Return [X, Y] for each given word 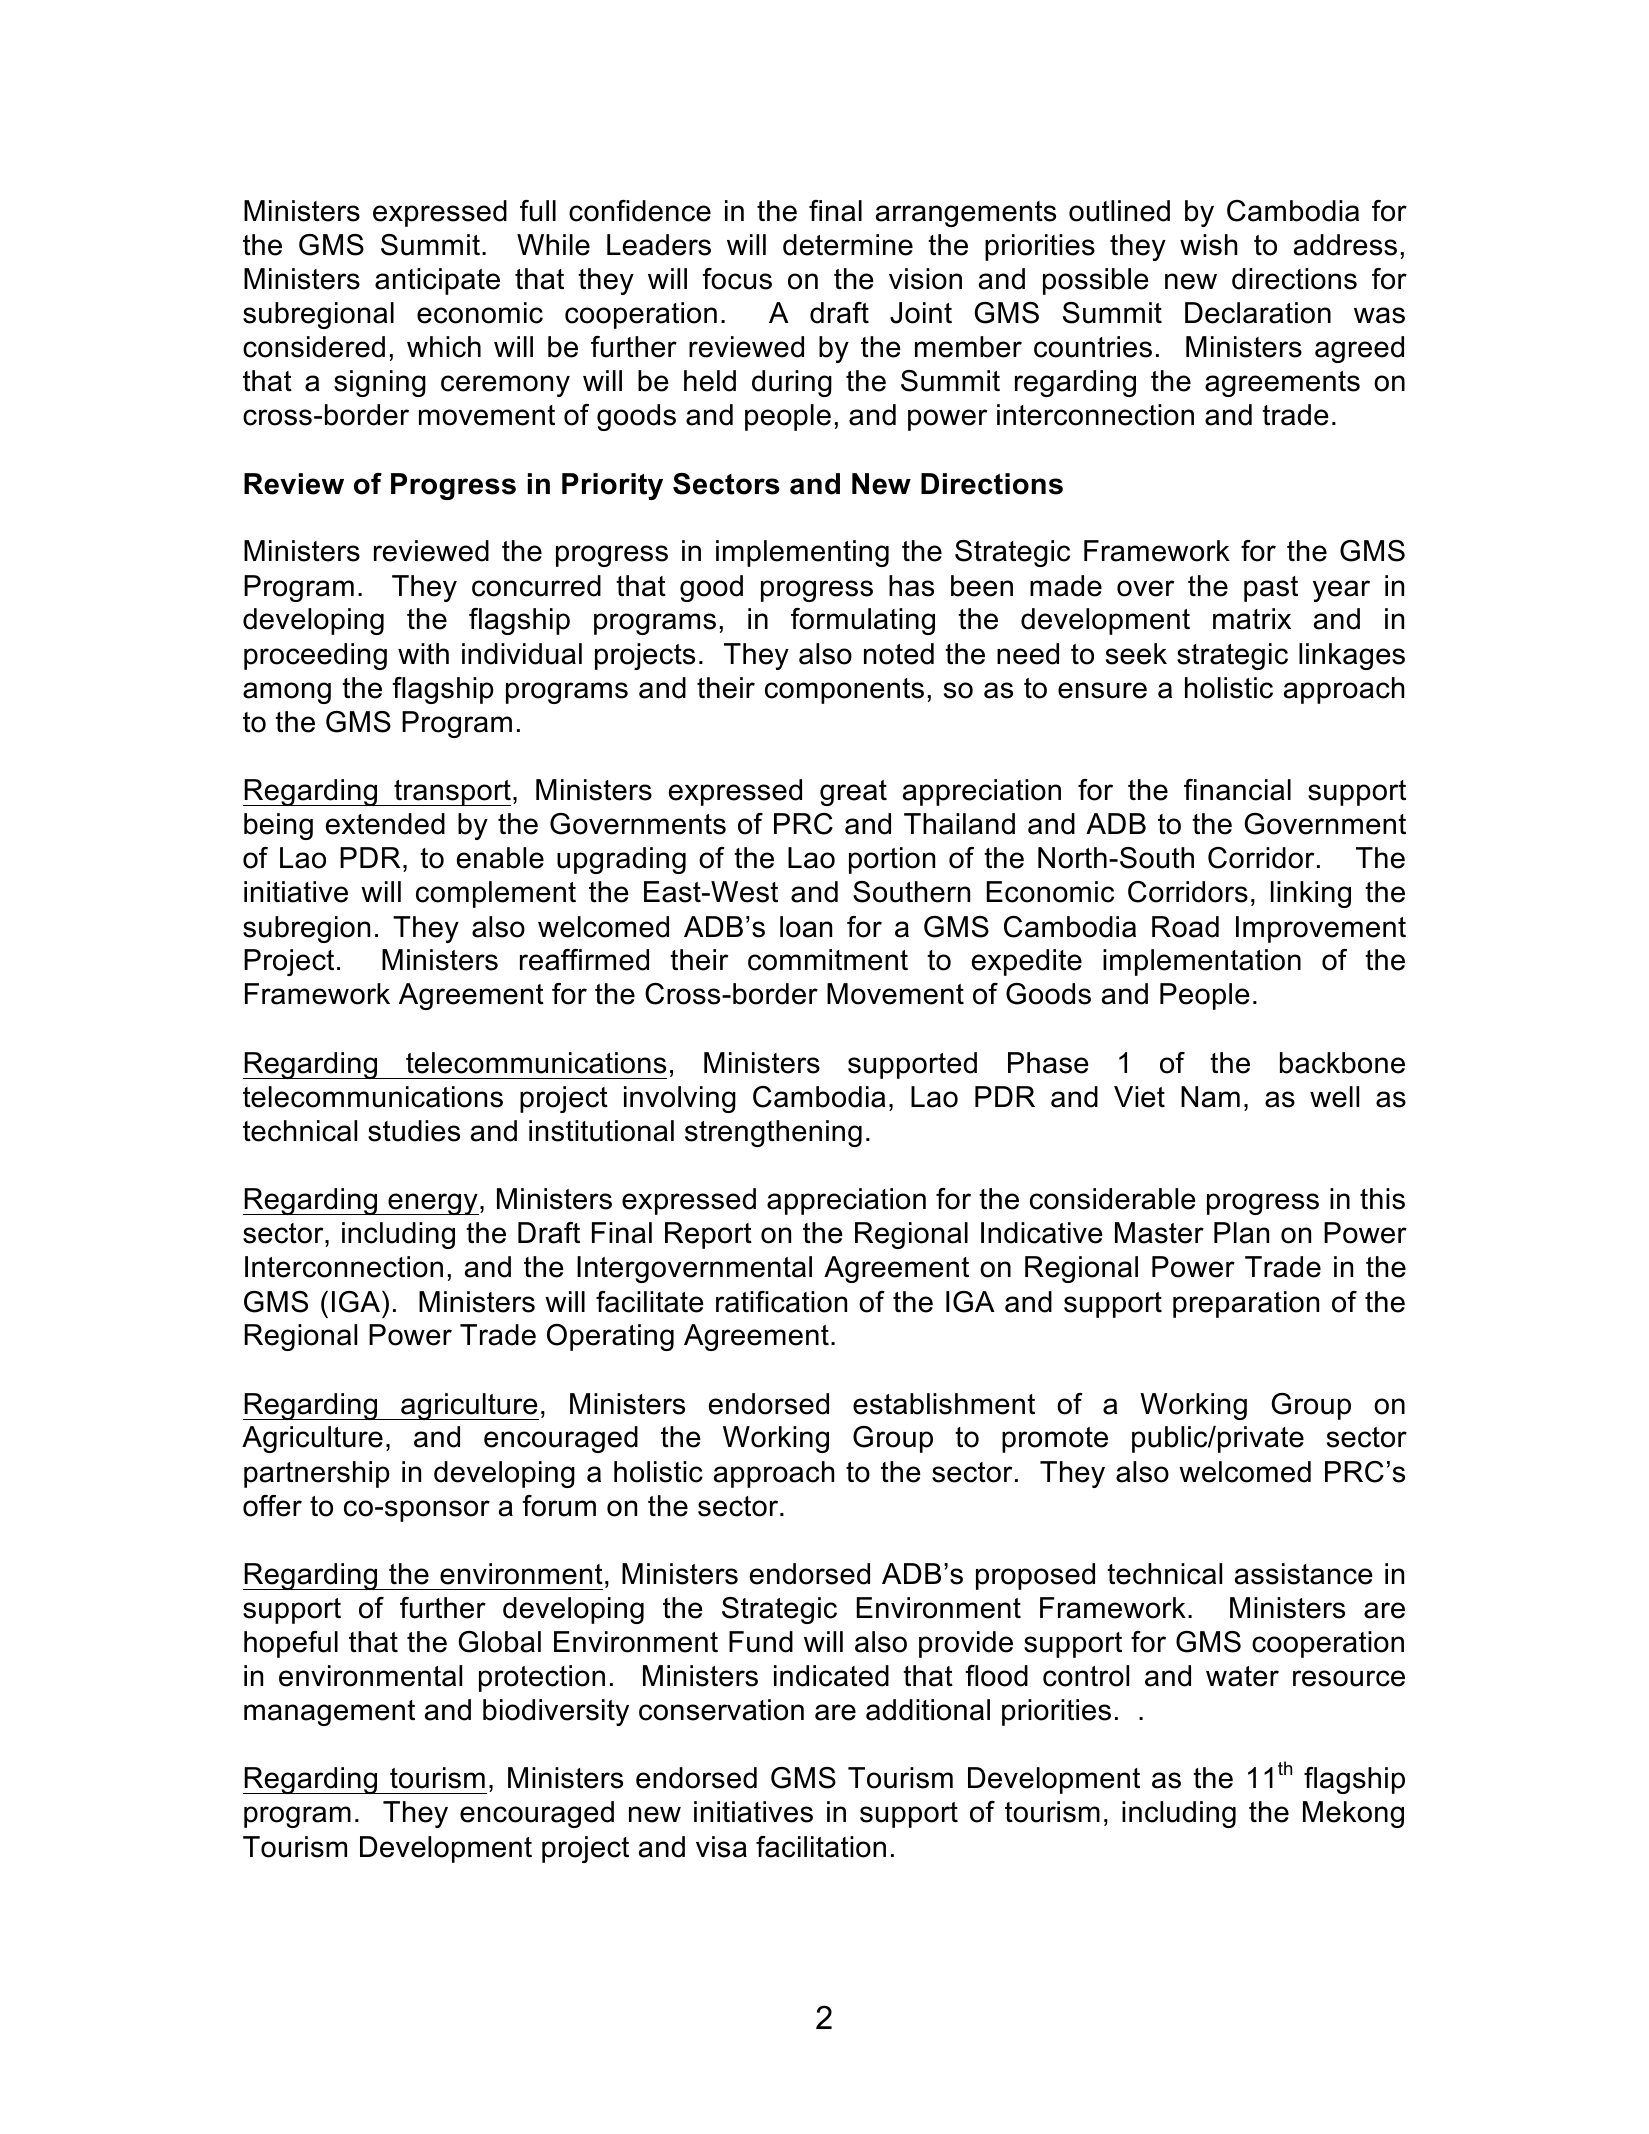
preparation [1246, 1304]
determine [848, 245]
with [423, 653]
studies [414, 1131]
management [329, 1713]
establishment [944, 1404]
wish [1209, 245]
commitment [828, 960]
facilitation [821, 1847]
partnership [317, 1474]
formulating [863, 621]
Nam [1210, 1097]
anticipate [437, 281]
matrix [1252, 619]
